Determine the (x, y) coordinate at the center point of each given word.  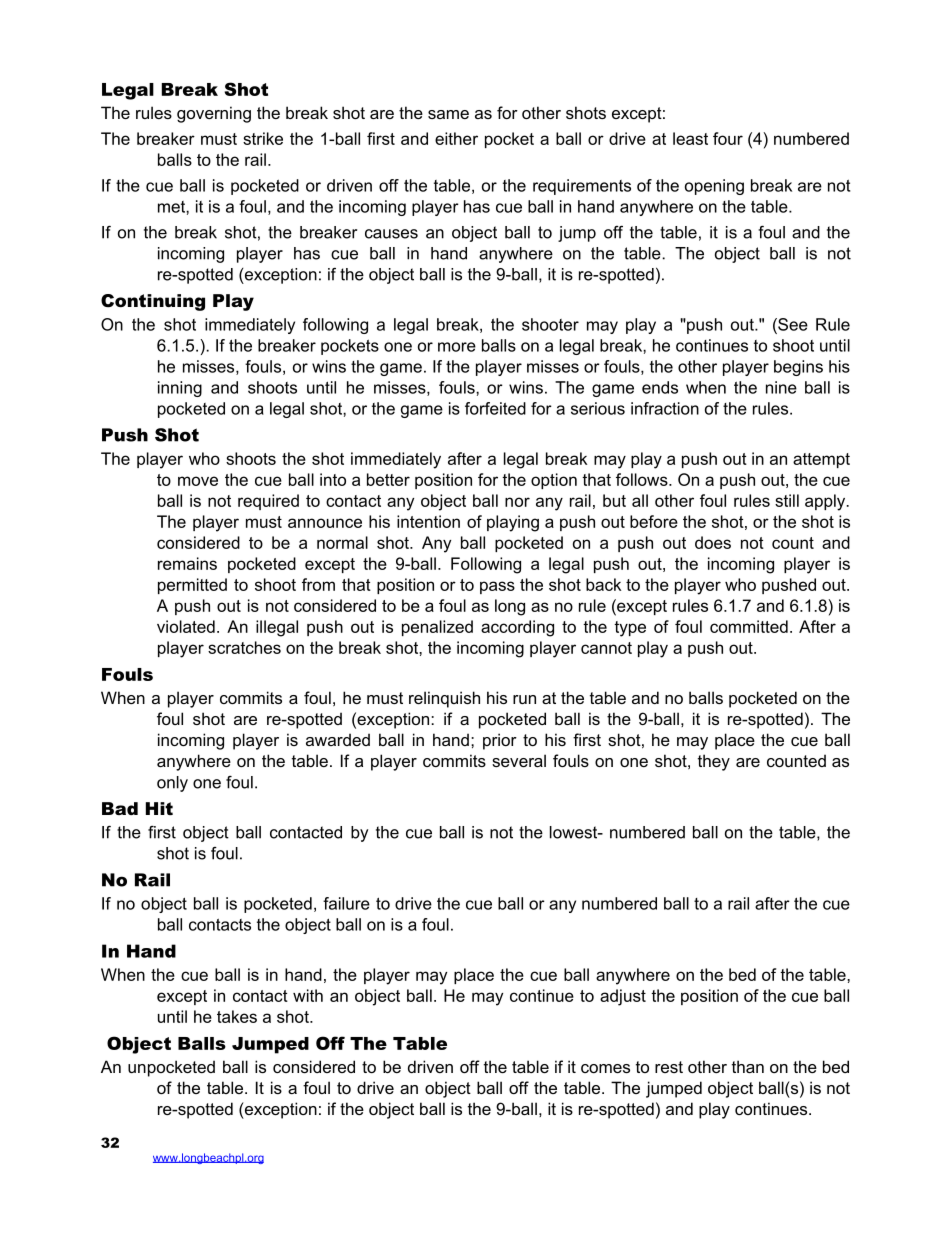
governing (214, 114)
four (728, 138)
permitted (192, 586)
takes (237, 1016)
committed (749, 626)
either (456, 138)
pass (497, 587)
